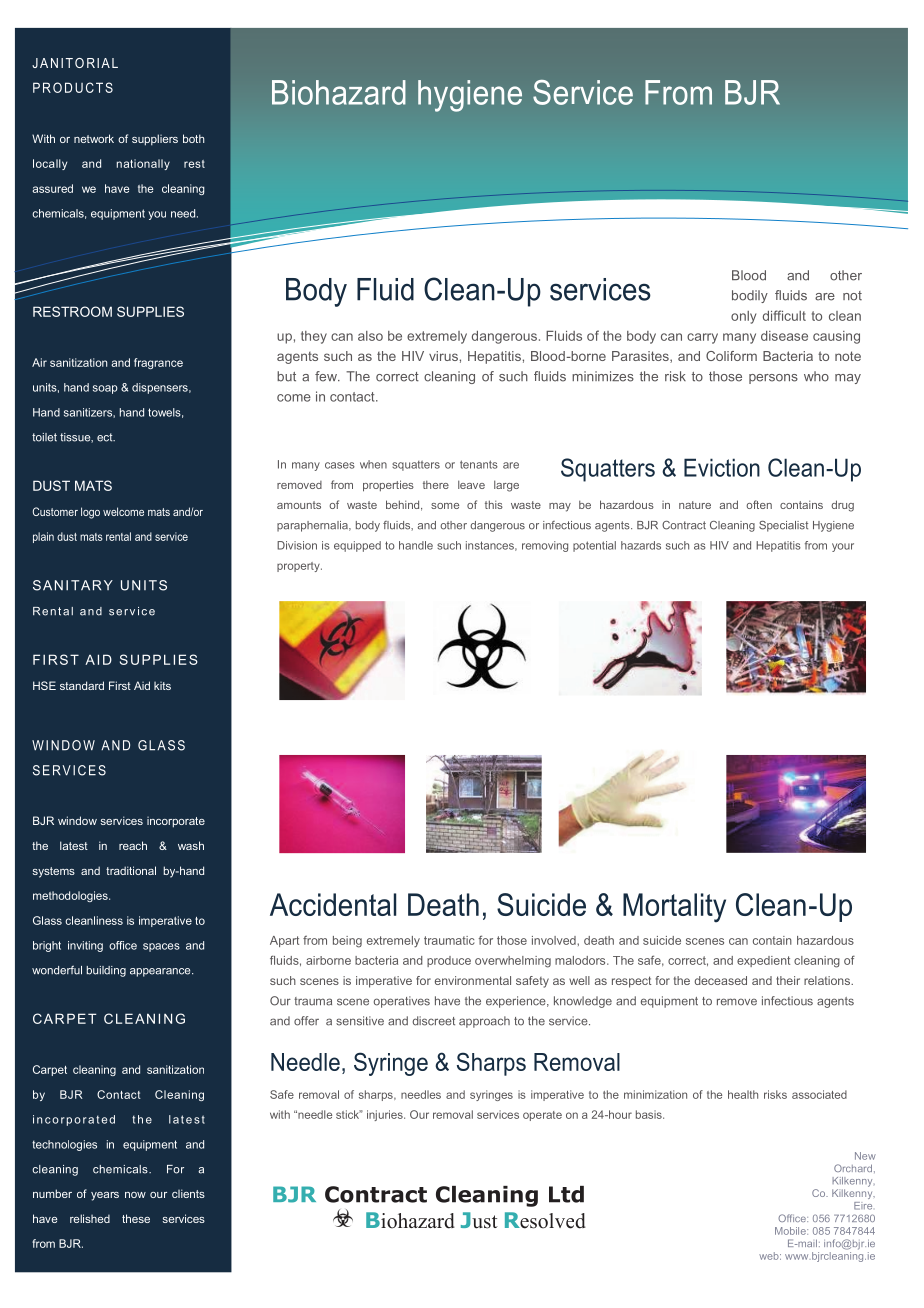 The width and height of the document is (924, 1308). Describe the element at coordinates (865, 1156) in the document. I see `New` at that location.
